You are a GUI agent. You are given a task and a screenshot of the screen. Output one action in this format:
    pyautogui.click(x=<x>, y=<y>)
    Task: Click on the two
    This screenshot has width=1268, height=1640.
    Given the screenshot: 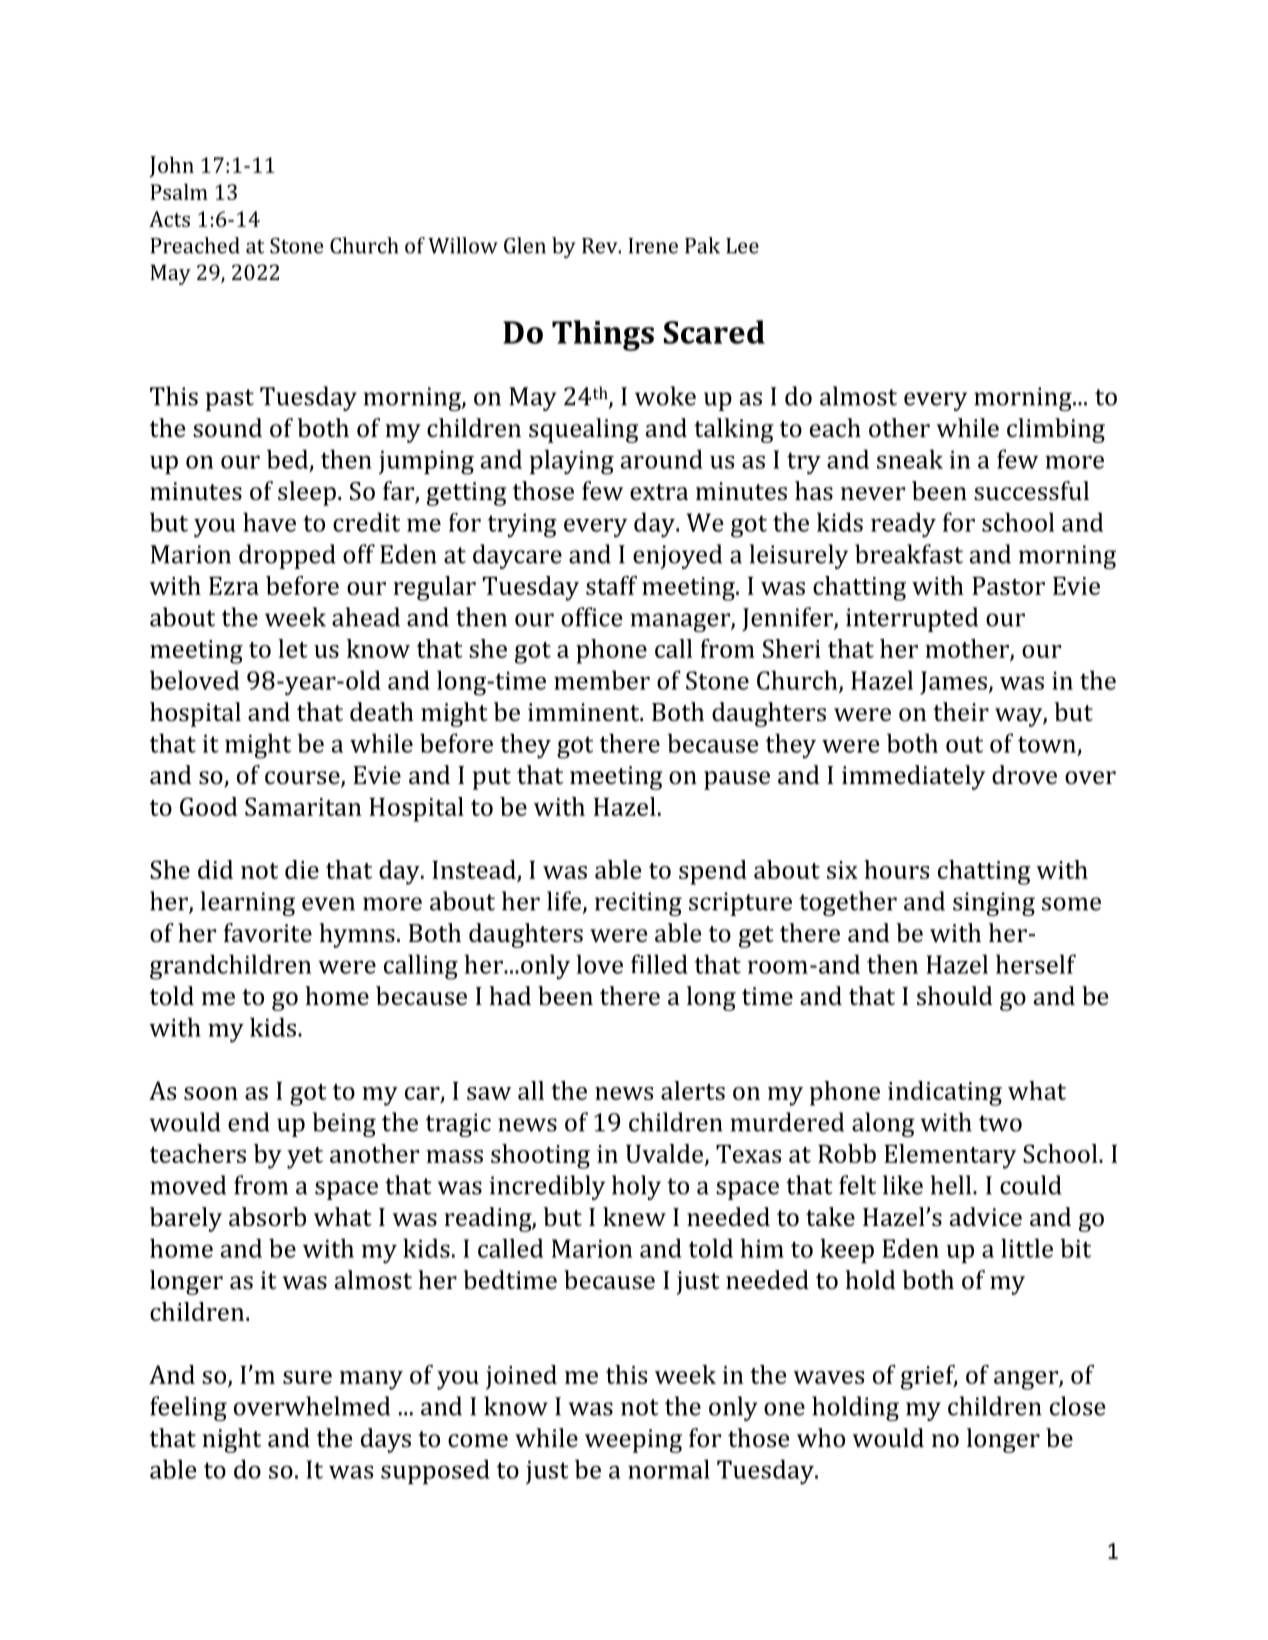 What is the action you would take?
    pyautogui.click(x=1000, y=1123)
